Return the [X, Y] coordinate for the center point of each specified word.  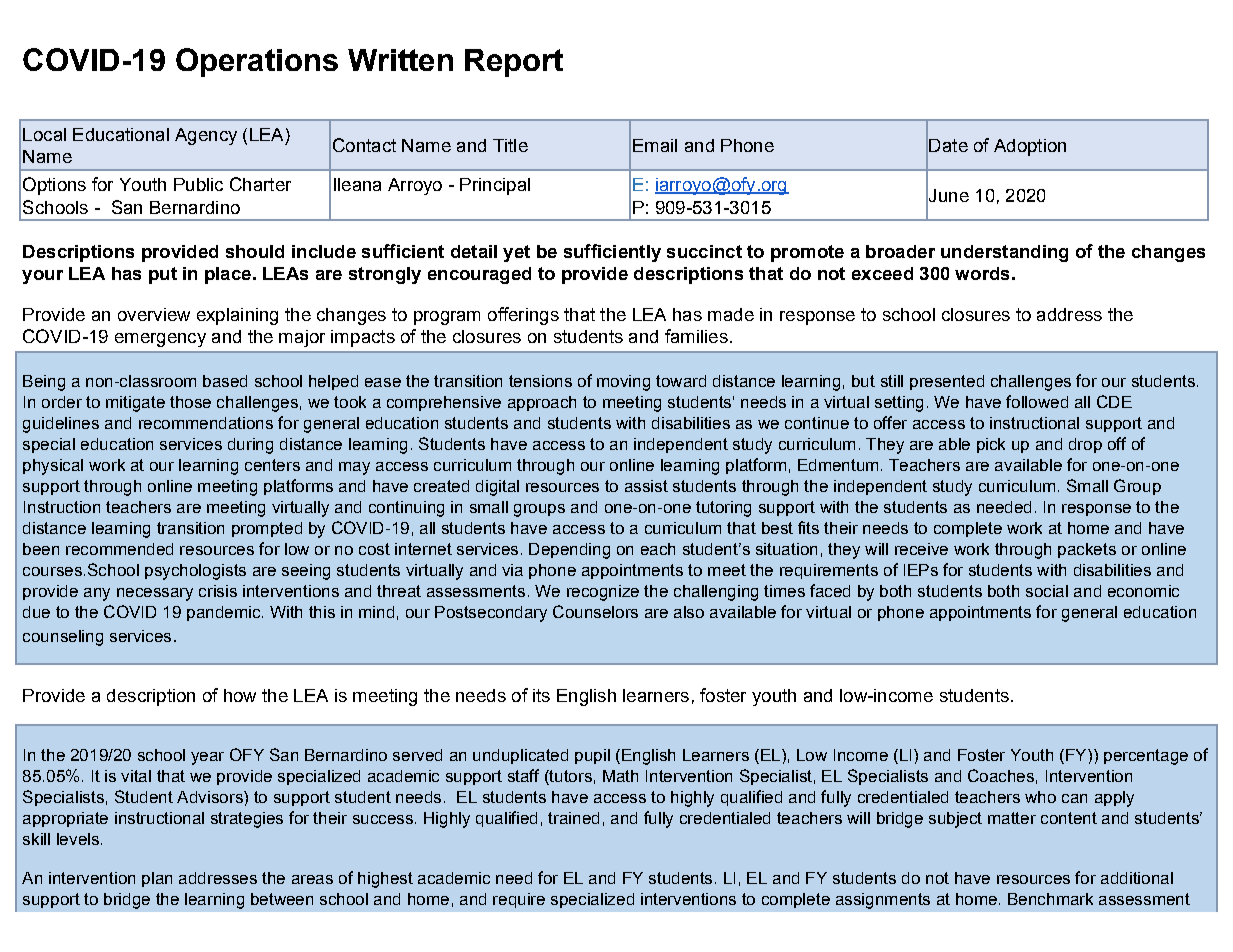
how [240, 695]
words [982, 273]
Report [514, 63]
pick [991, 445]
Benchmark [1050, 899]
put [163, 275]
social [1047, 591]
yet [516, 253]
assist [646, 486]
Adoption [1030, 147]
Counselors [595, 611]
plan [157, 879]
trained [573, 818]
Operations [257, 62]
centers [272, 465]
